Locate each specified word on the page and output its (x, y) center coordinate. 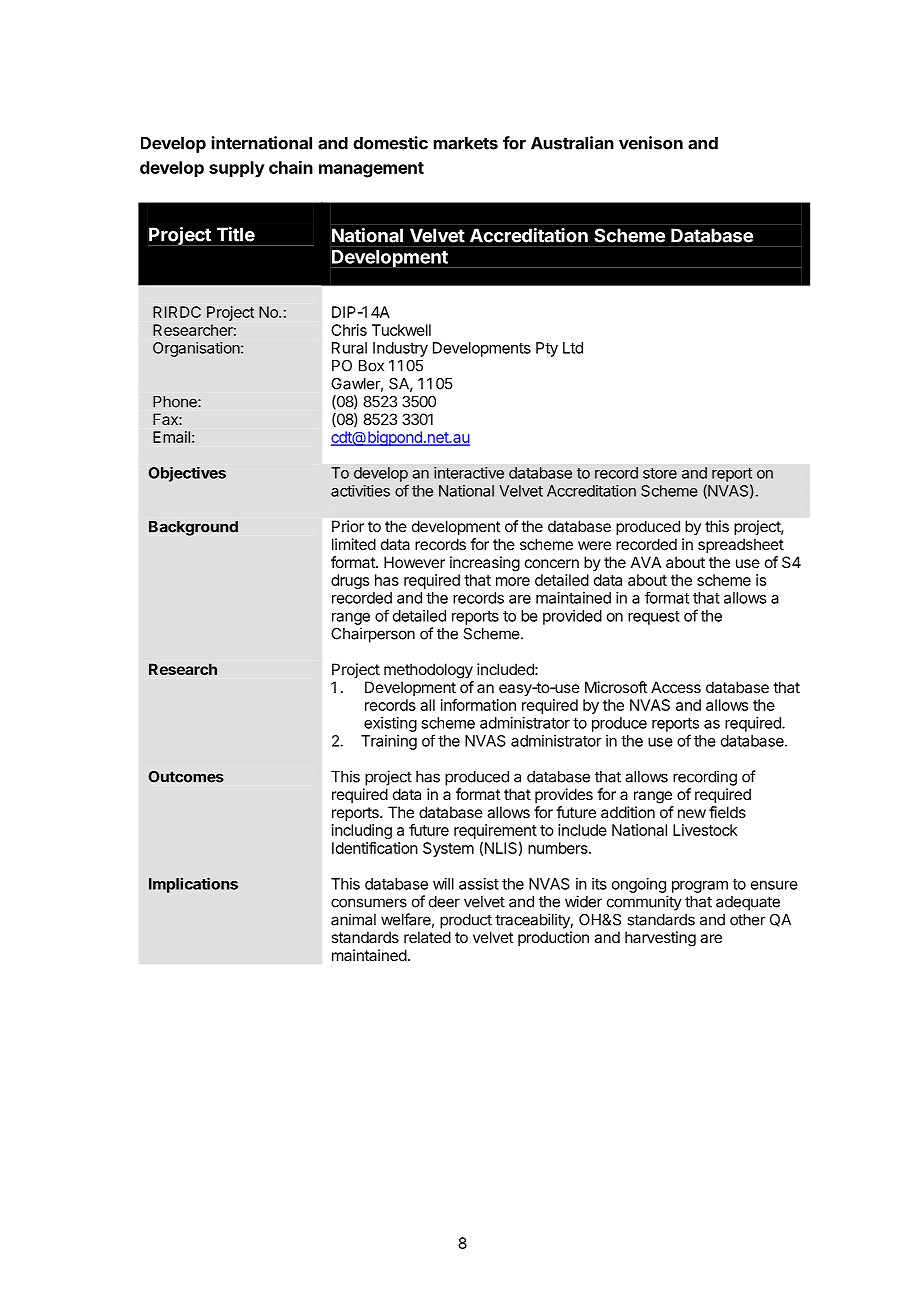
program (700, 887)
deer (444, 902)
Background (193, 528)
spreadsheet (741, 545)
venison (651, 143)
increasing (485, 564)
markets (466, 143)
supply (237, 169)
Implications (193, 885)
